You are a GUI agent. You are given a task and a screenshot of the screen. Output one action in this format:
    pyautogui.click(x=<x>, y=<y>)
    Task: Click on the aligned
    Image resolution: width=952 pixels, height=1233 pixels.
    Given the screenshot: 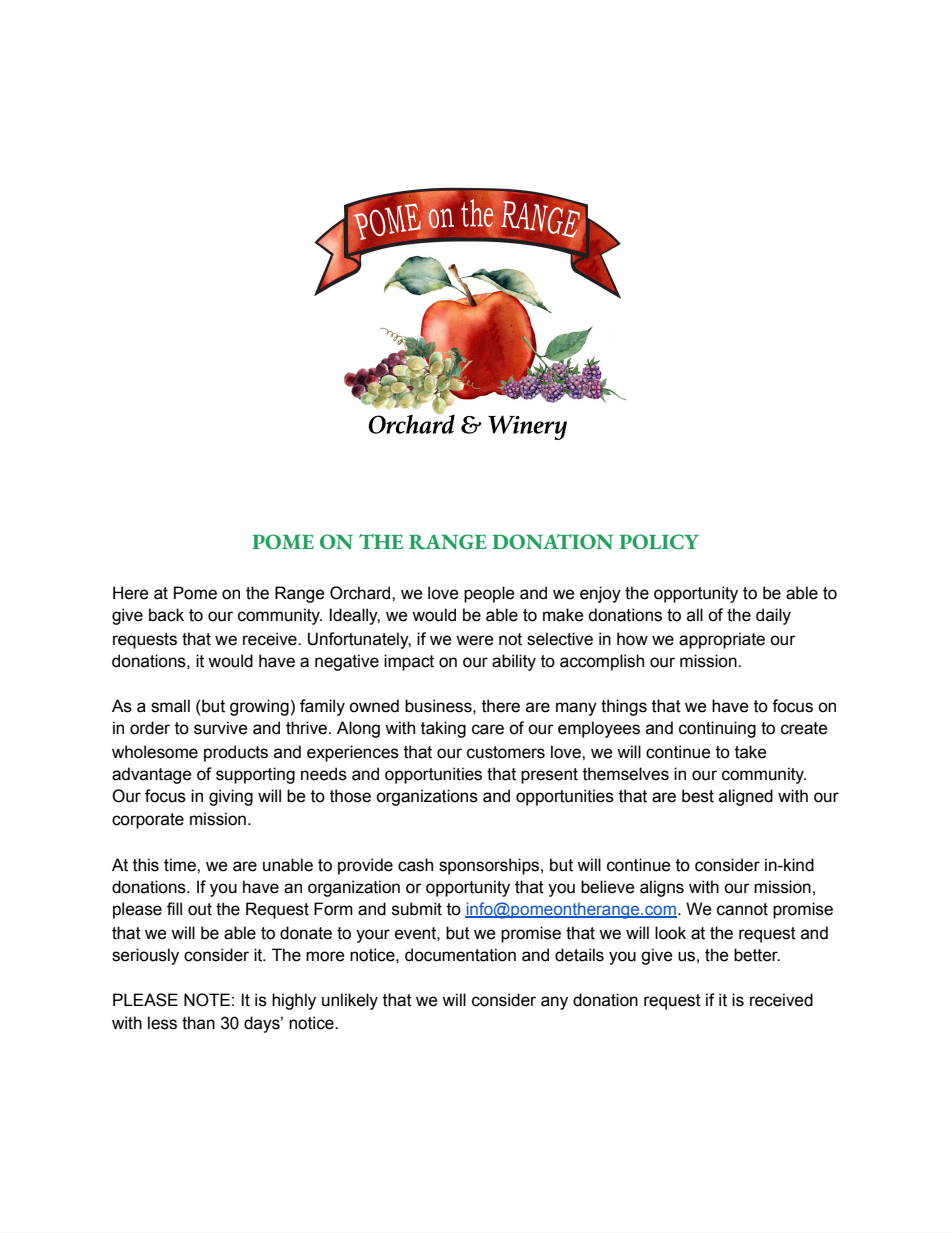 What is the action you would take?
    pyautogui.click(x=746, y=797)
